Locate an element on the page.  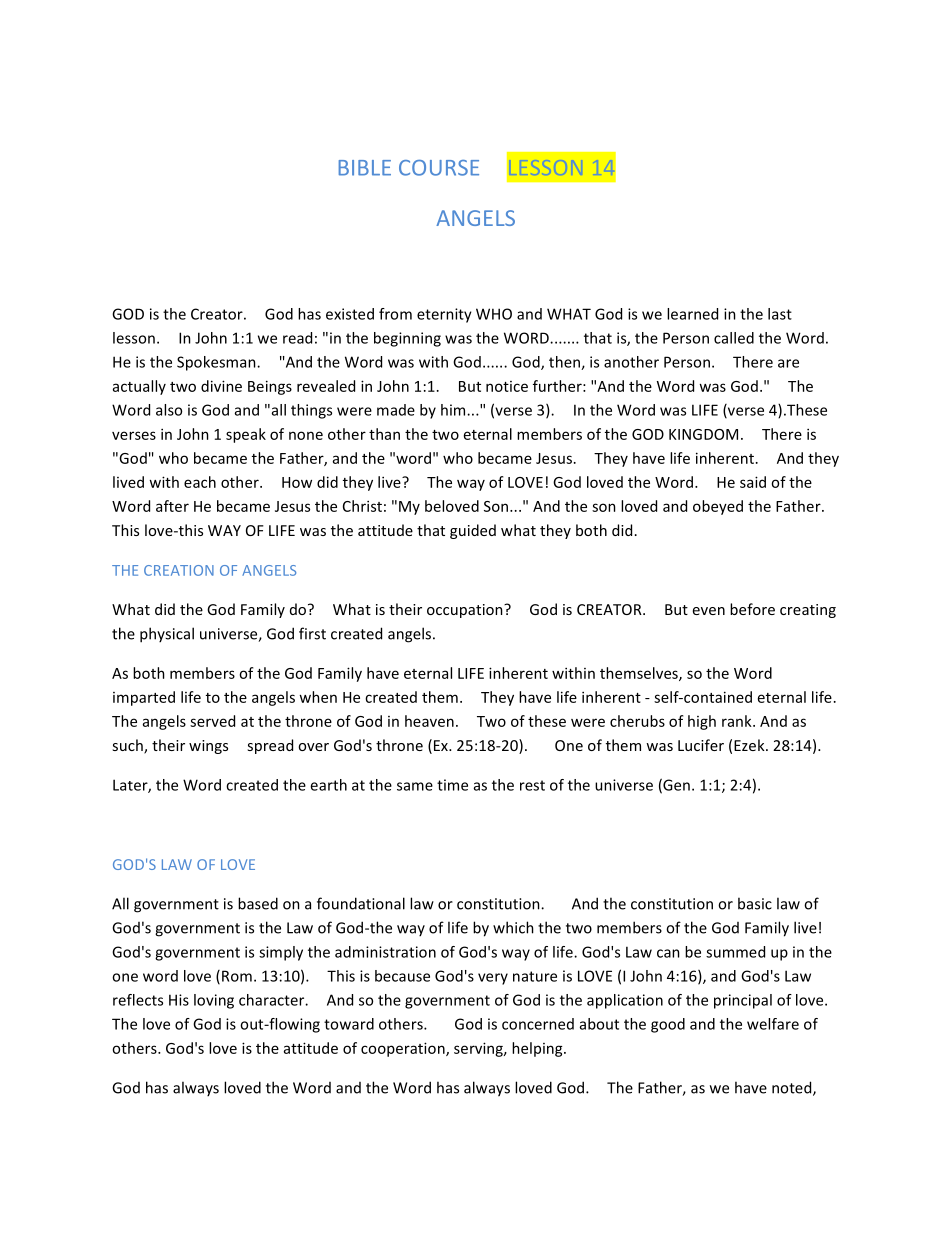
physical is located at coordinates (167, 635).
